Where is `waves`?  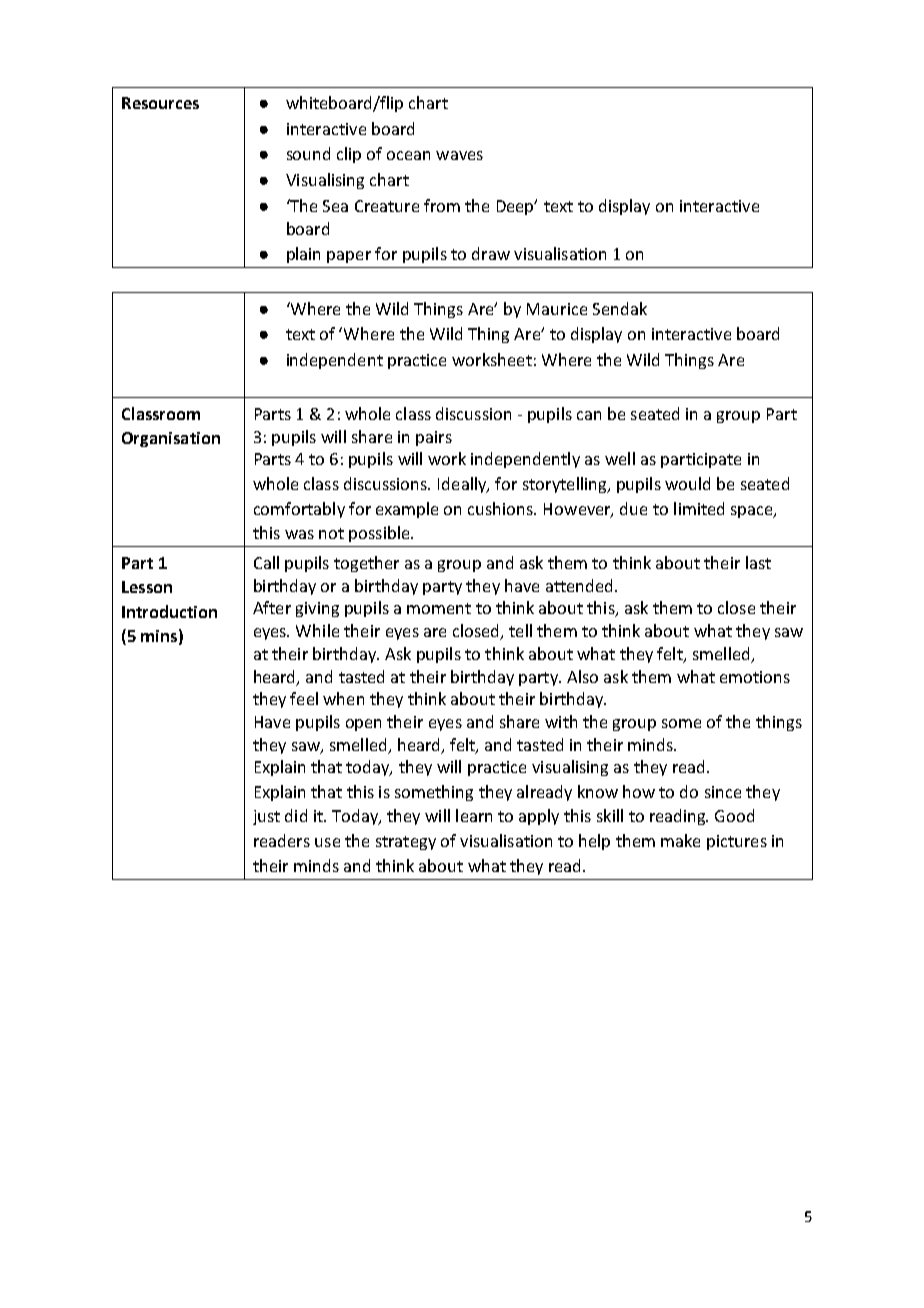
waves is located at coordinates (459, 155).
